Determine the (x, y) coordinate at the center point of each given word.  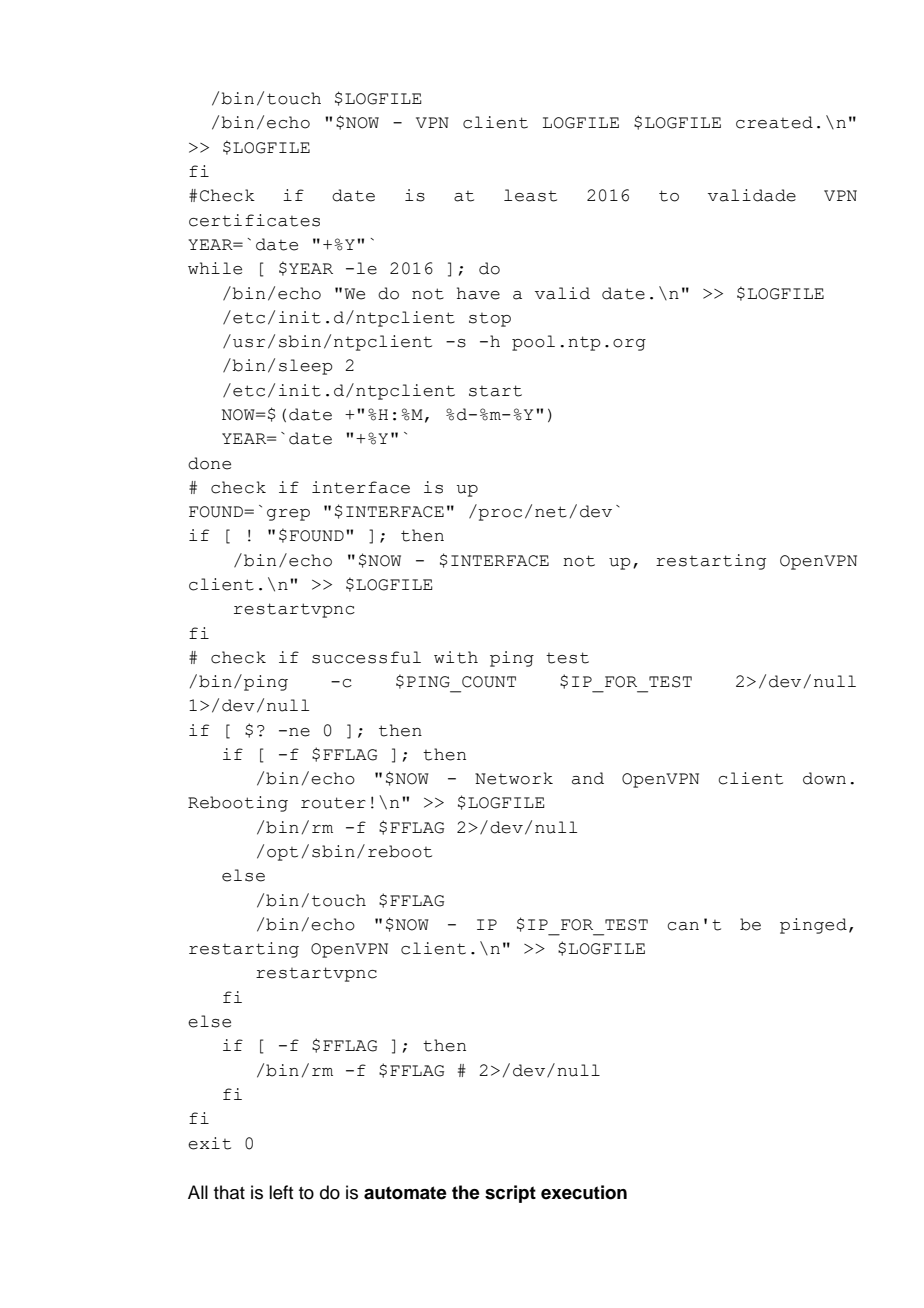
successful (366, 657)
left (281, 1192)
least (530, 195)
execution (584, 1192)
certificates (254, 220)
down (824, 778)
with (456, 657)
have (478, 293)
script (510, 1194)
